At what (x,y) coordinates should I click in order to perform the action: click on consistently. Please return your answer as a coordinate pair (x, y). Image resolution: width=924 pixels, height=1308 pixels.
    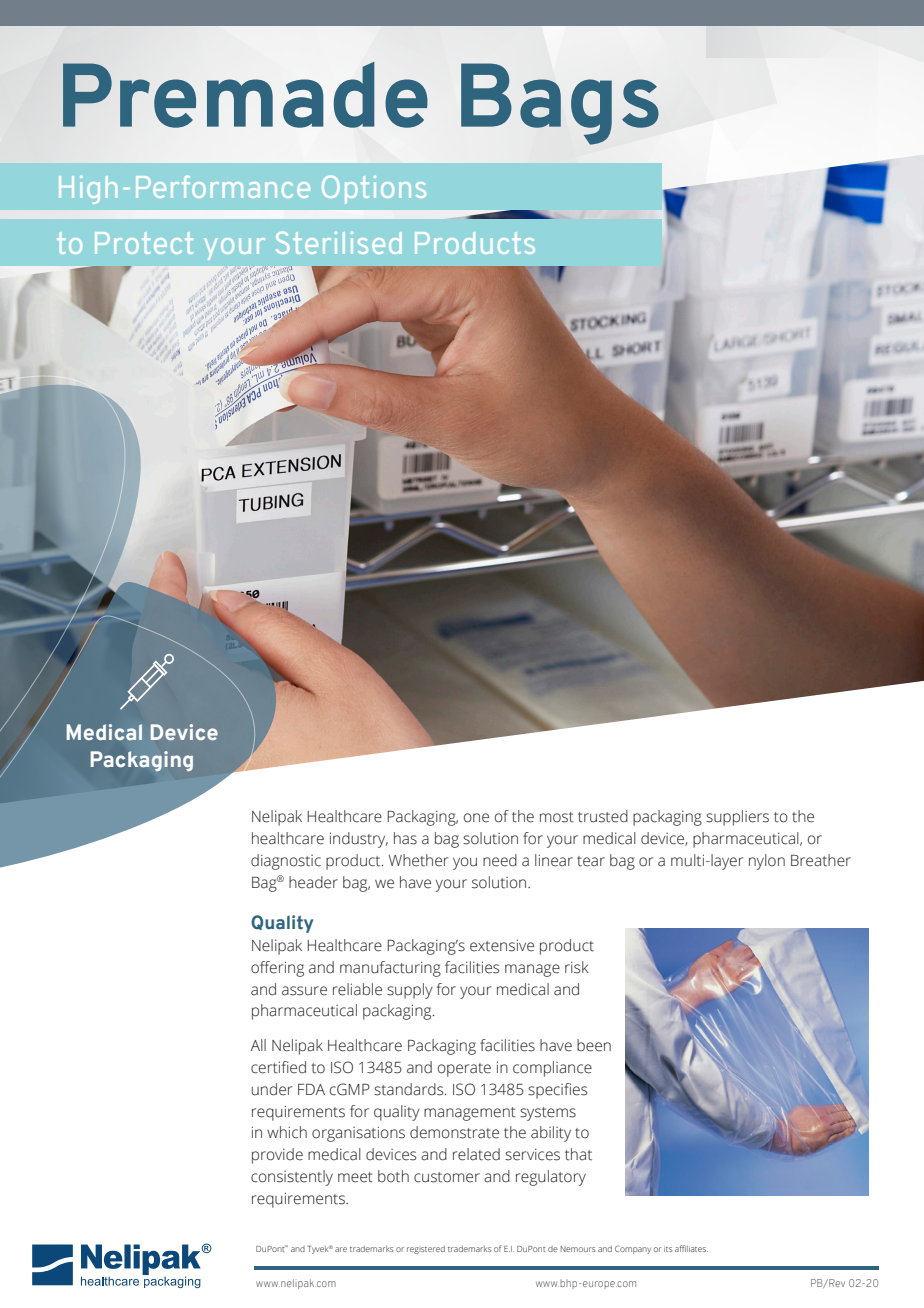
    Looking at the image, I should click on (292, 1178).
